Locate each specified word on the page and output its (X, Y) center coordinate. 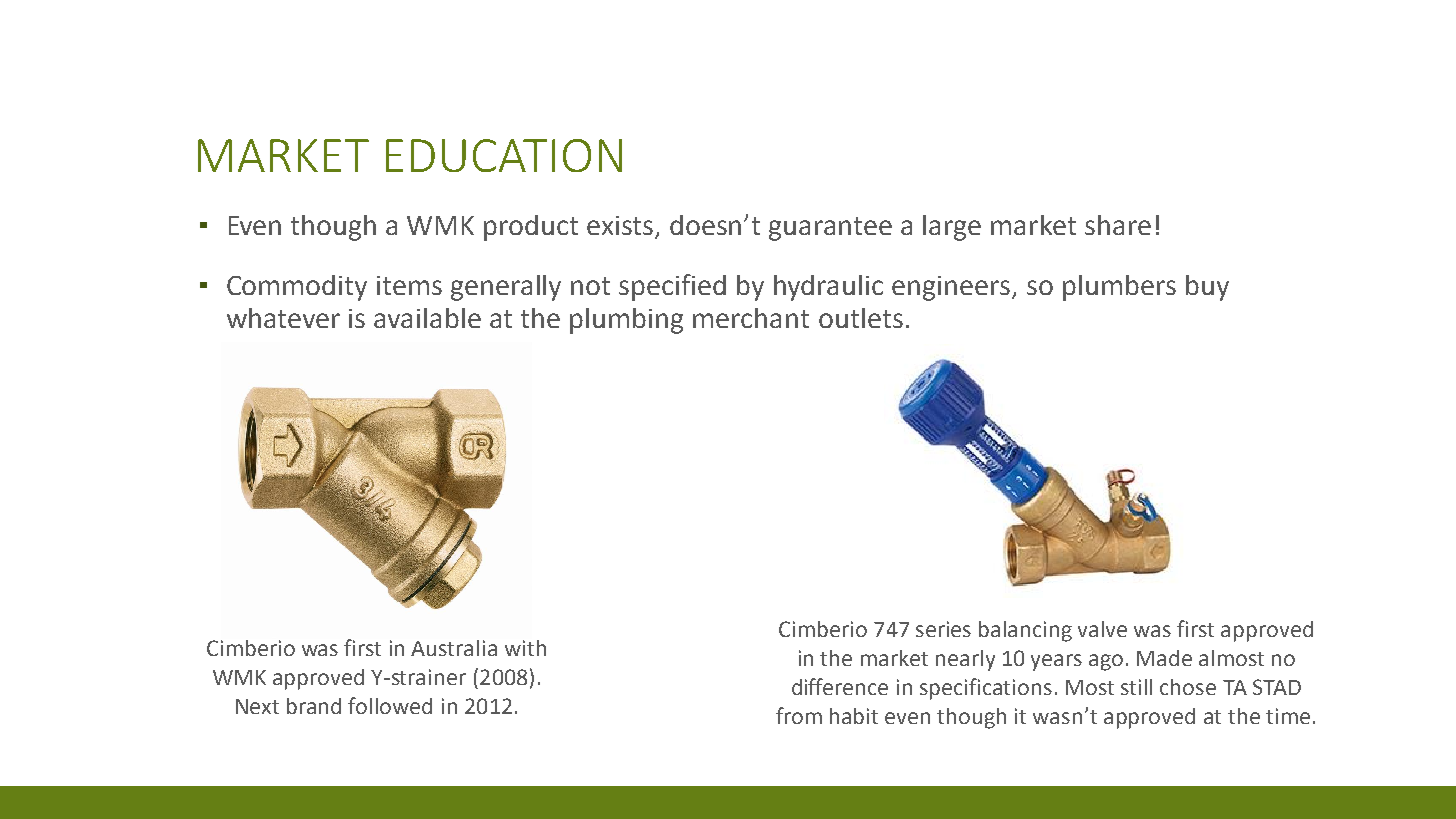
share (1118, 225)
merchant (751, 318)
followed (390, 705)
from (799, 715)
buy (1207, 288)
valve (1102, 629)
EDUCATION (504, 155)
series (943, 629)
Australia (454, 648)
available (427, 318)
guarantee (830, 229)
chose (1188, 687)
